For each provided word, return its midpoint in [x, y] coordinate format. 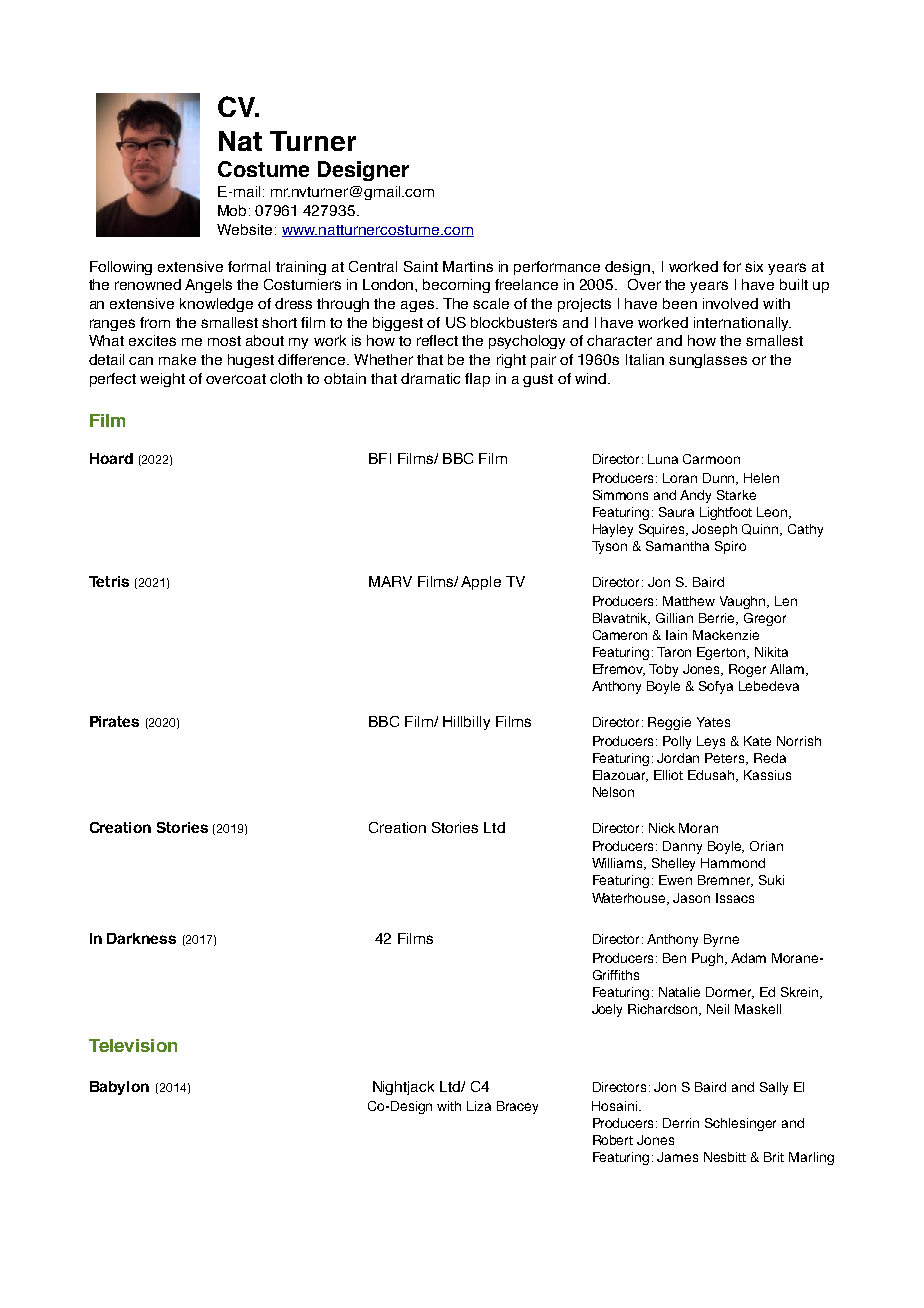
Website [244, 229]
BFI [380, 458]
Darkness [141, 938]
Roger [747, 670]
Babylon [119, 1088]
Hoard [111, 458]
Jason [691, 898]
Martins [468, 266]
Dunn [720, 479]
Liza [479, 1106]
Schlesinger [740, 1124]
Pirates [114, 721]
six [754, 266]
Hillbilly [466, 723]
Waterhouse [630, 899]
